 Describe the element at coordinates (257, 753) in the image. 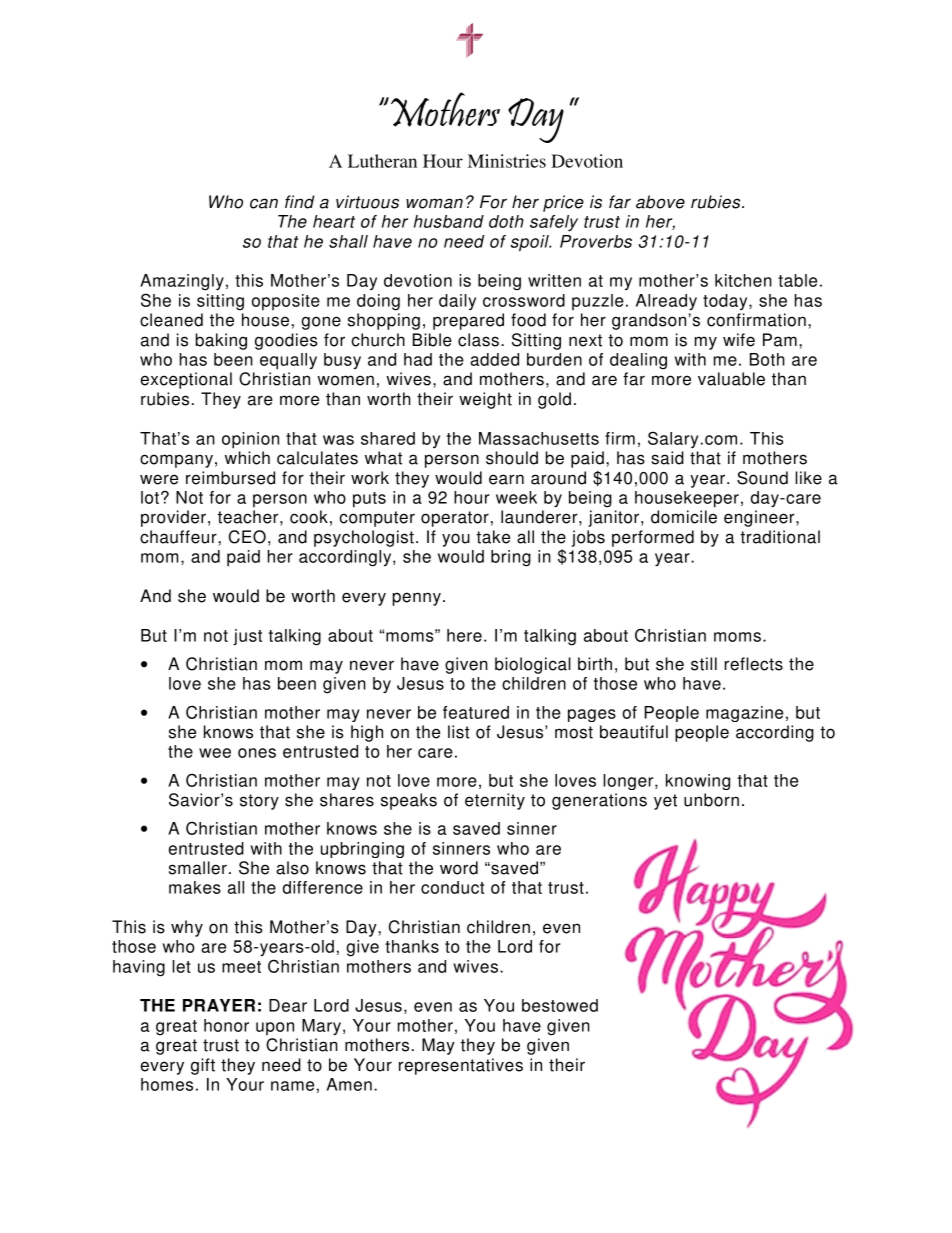

I see `ones` at that location.
